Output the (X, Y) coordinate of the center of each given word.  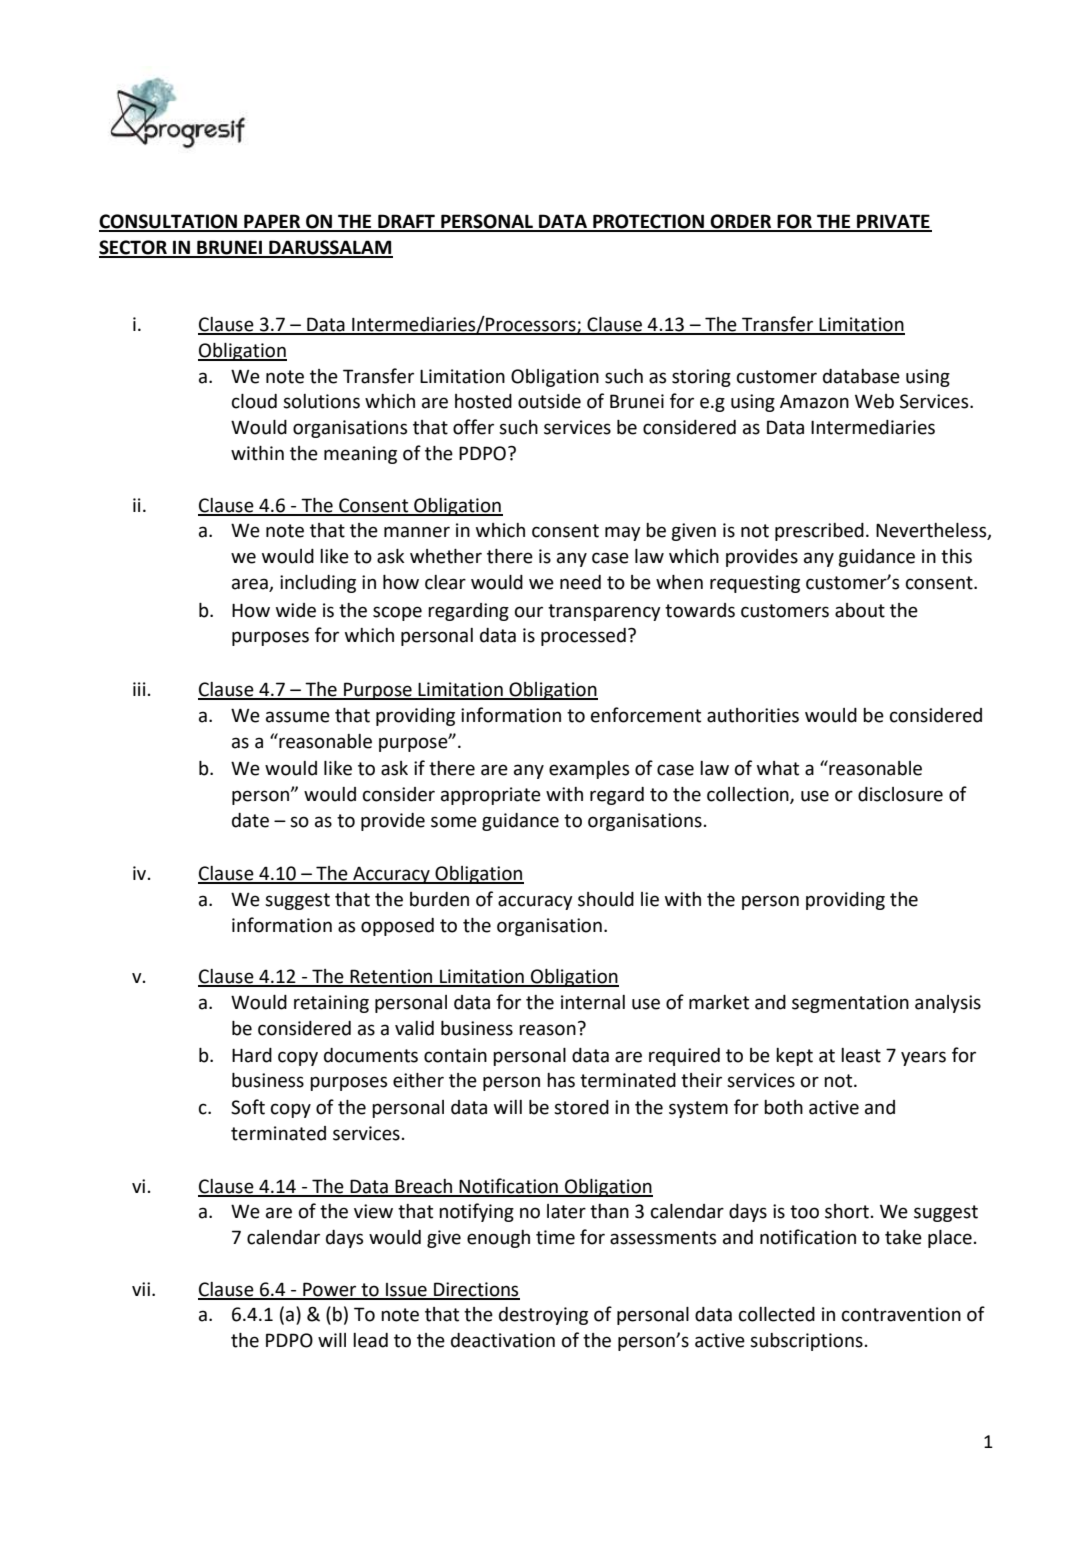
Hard (252, 1055)
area (250, 584)
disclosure (900, 794)
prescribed (819, 532)
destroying (543, 1316)
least (861, 1055)
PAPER (272, 222)
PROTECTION (648, 222)
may (623, 533)
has (561, 1080)
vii (141, 1289)
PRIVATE (893, 222)
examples (589, 770)
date (250, 820)
